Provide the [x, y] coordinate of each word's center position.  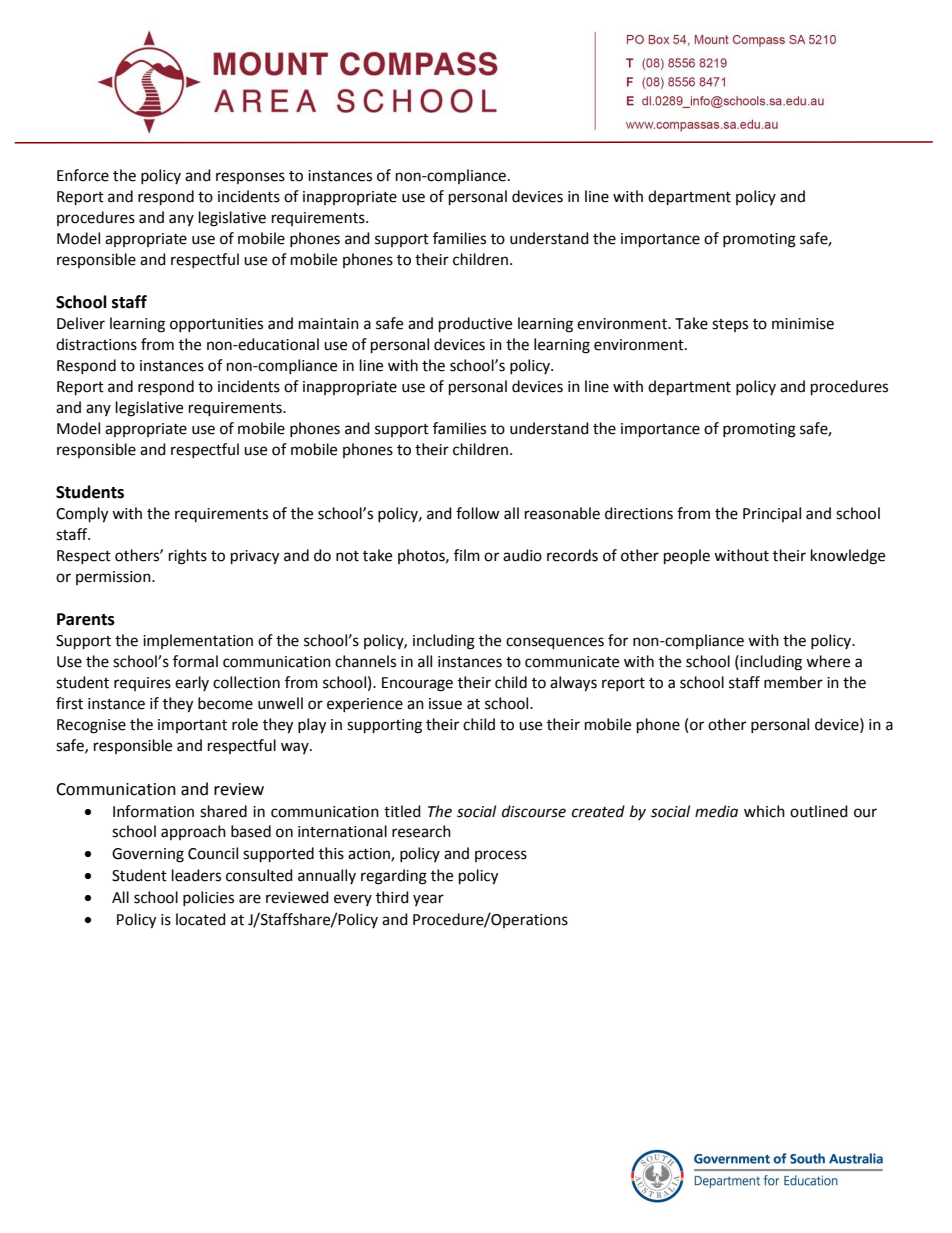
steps [730, 325]
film [467, 555]
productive [475, 325]
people [687, 557]
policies [208, 898]
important [192, 726]
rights [188, 557]
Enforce [83, 175]
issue [445, 704]
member [793, 682]
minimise [803, 324]
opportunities [216, 325]
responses [250, 178]
